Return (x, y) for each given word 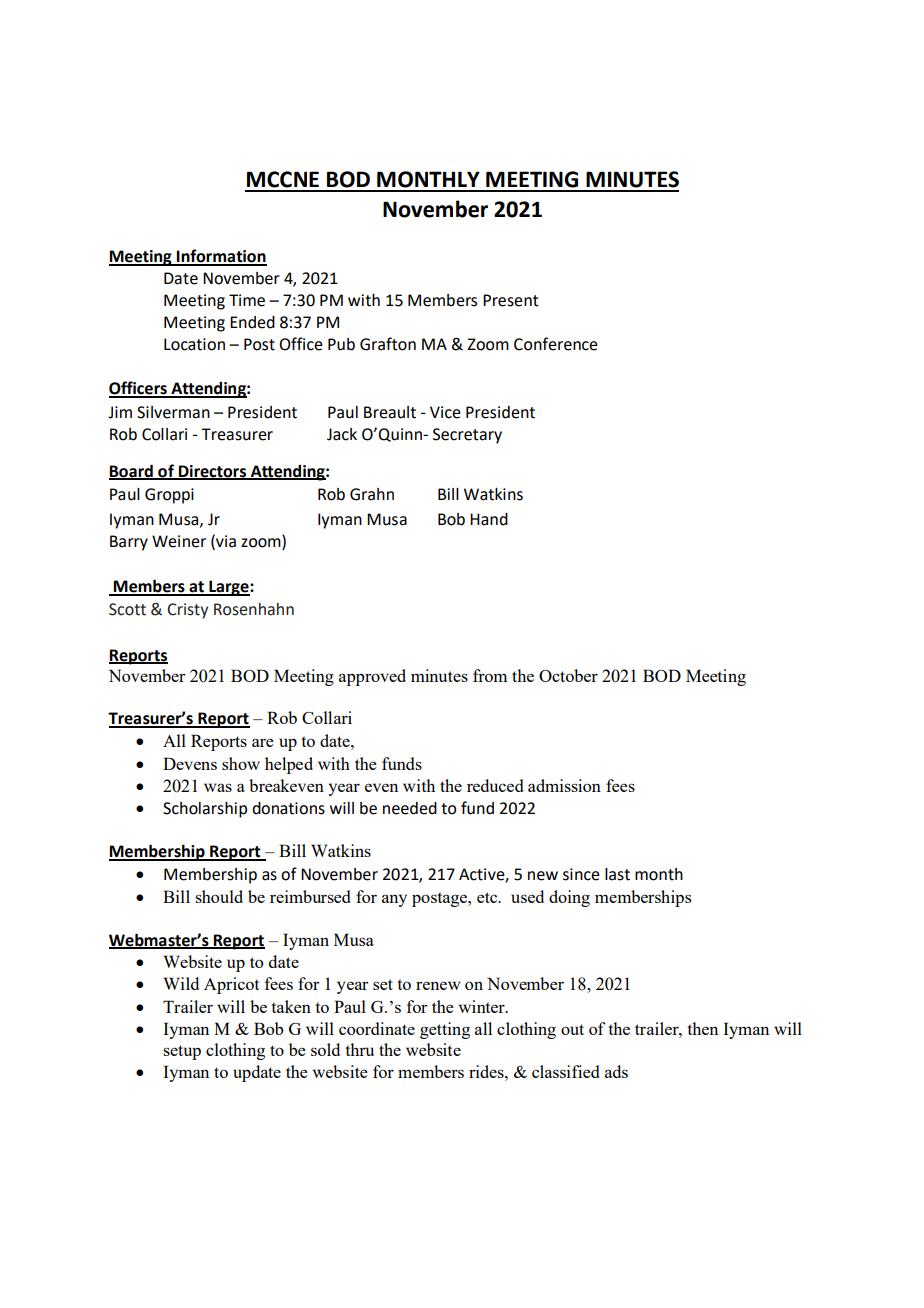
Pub (341, 344)
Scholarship (205, 810)
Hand (489, 519)
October (568, 675)
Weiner (179, 541)
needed (410, 808)
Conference (556, 344)
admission (564, 785)
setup (182, 1052)
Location (194, 344)
